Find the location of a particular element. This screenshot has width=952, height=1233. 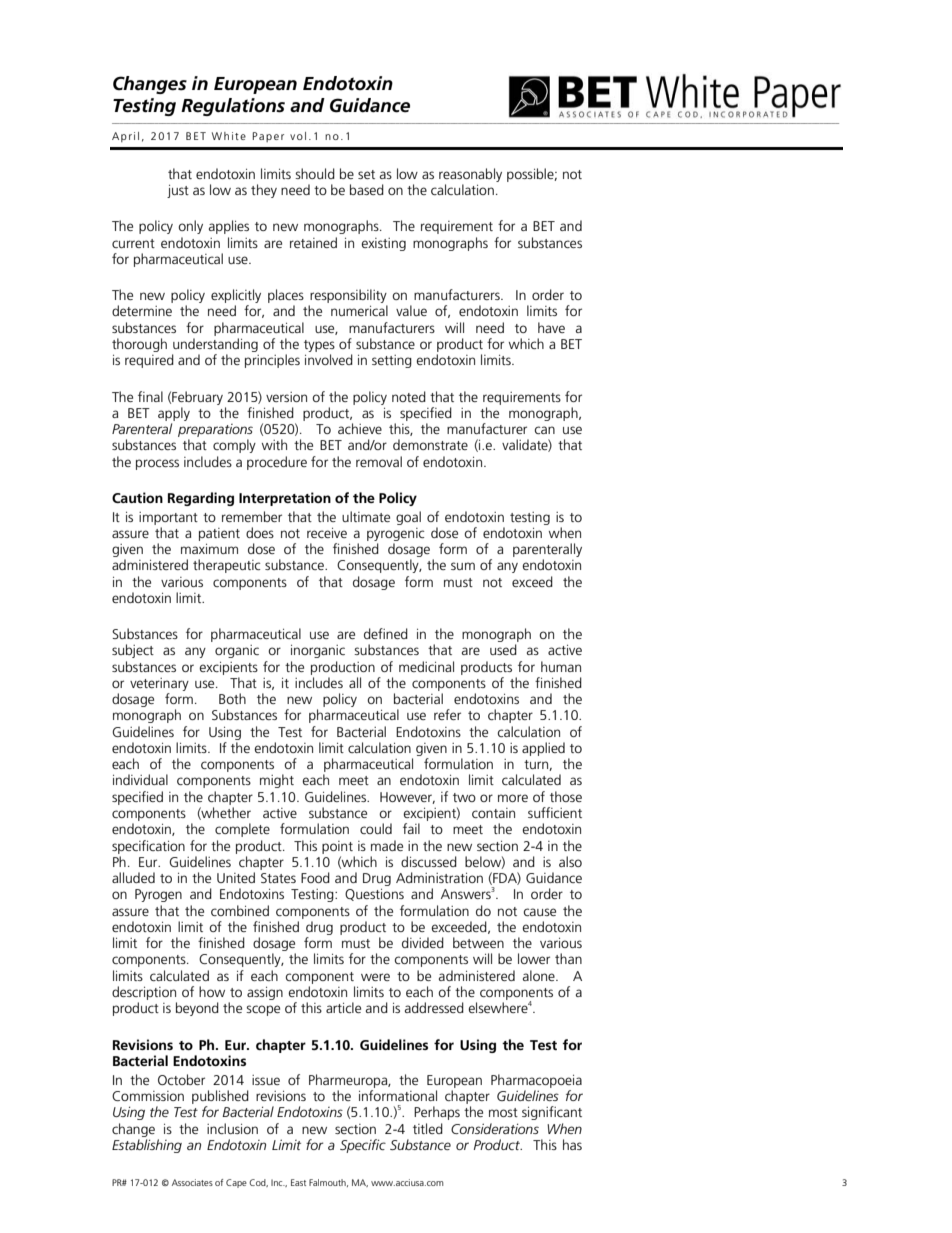

Questions is located at coordinates (374, 895).
